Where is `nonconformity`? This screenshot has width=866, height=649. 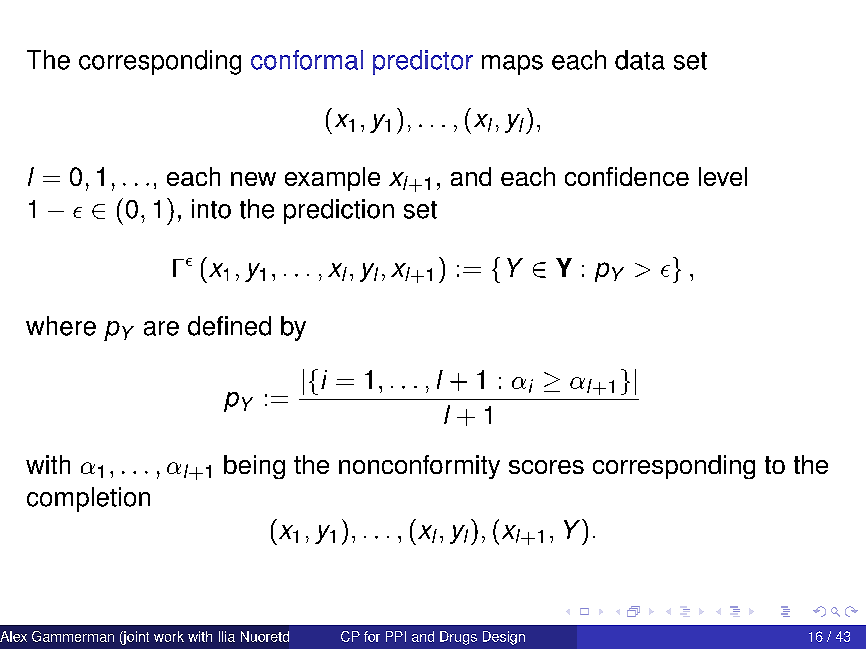 nonconformity is located at coordinates (419, 467).
